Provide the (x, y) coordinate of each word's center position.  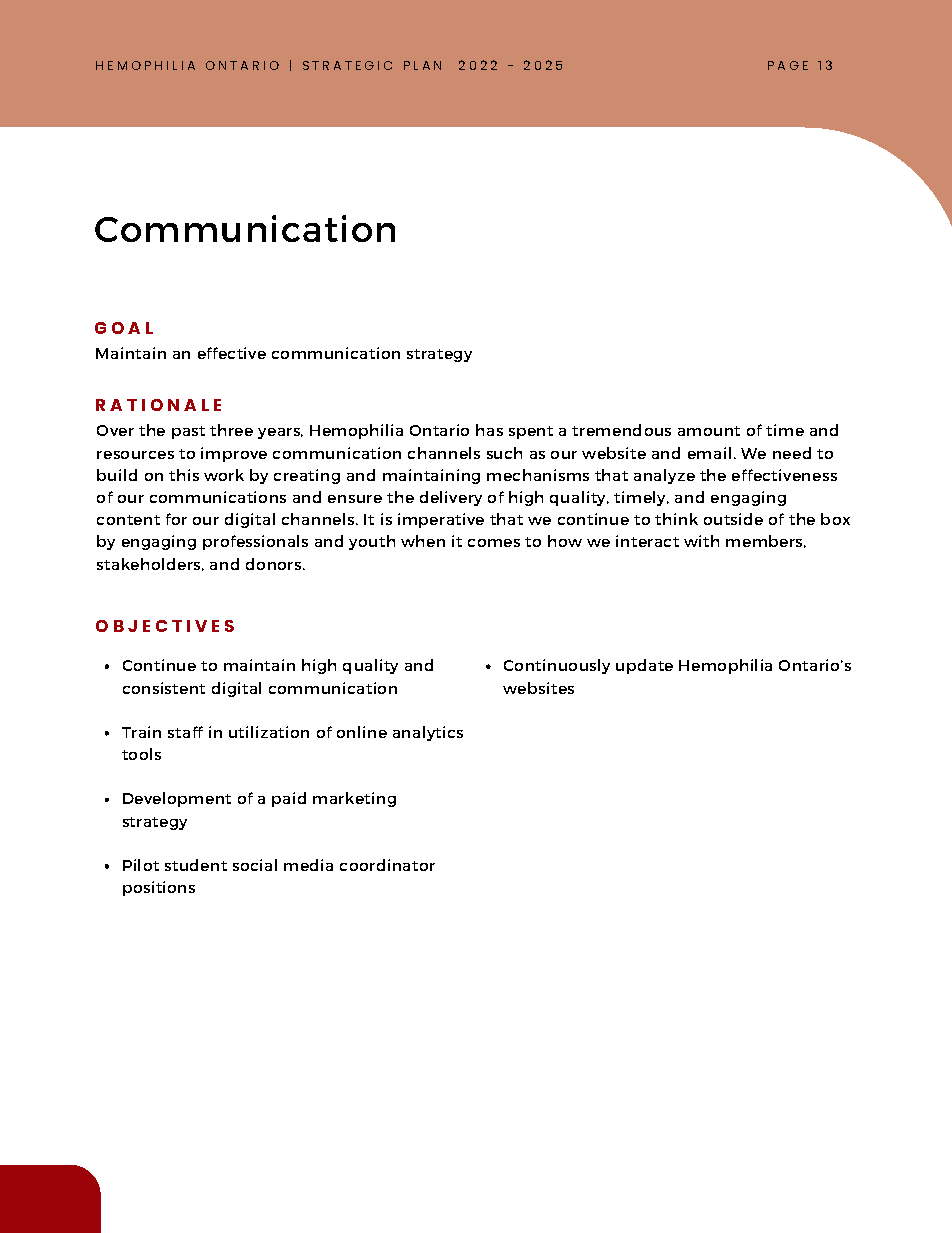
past (188, 432)
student (196, 865)
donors (273, 564)
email (709, 453)
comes (494, 543)
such (504, 453)
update (644, 666)
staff (185, 732)
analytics (428, 733)
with (701, 541)
